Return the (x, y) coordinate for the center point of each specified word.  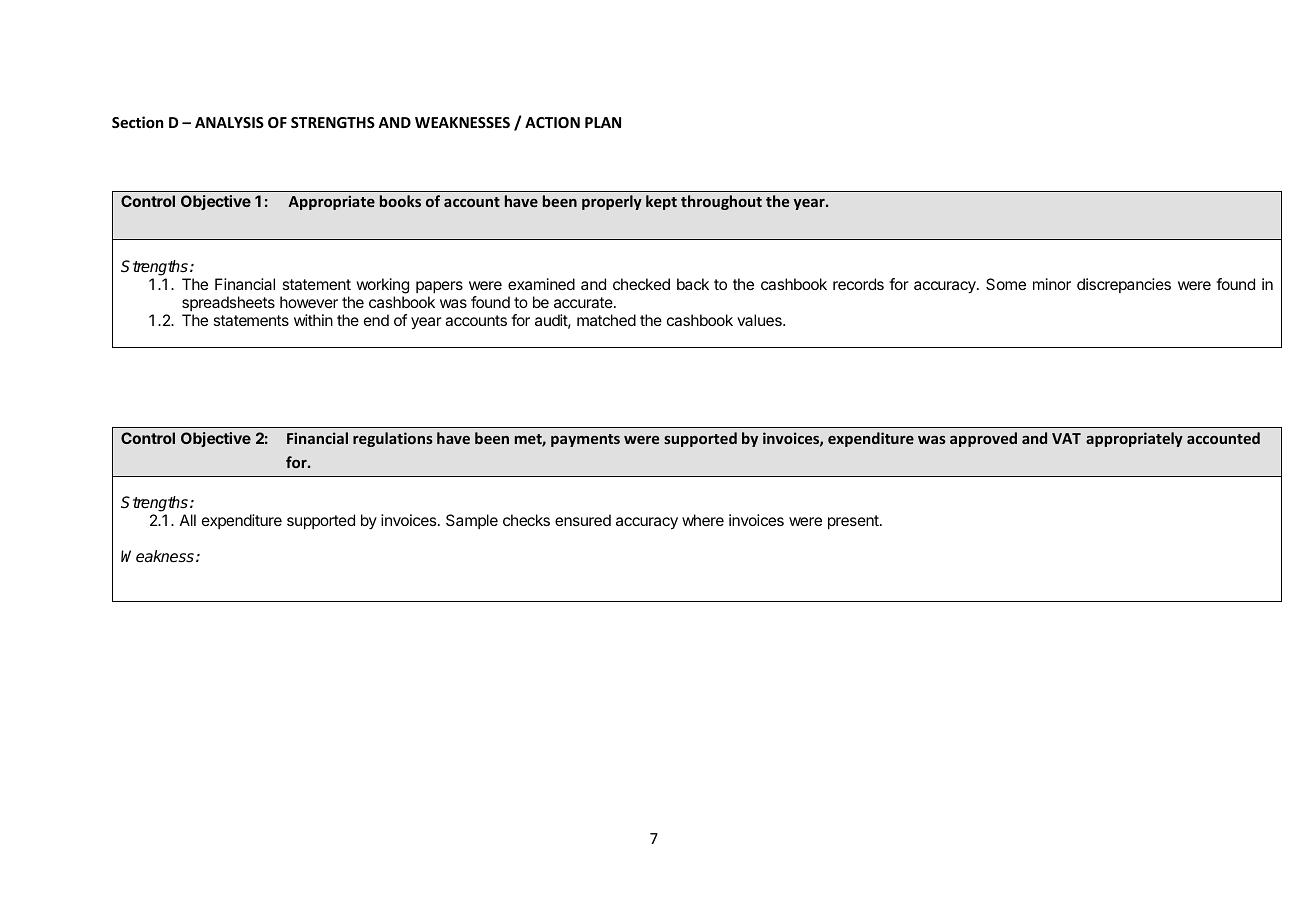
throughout (721, 202)
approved (983, 439)
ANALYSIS (229, 122)
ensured (583, 520)
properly (612, 202)
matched (606, 320)
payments (585, 440)
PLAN (603, 122)
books (400, 201)
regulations (393, 439)
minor (1052, 284)
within (313, 320)
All (188, 520)
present (854, 522)
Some (1006, 284)
